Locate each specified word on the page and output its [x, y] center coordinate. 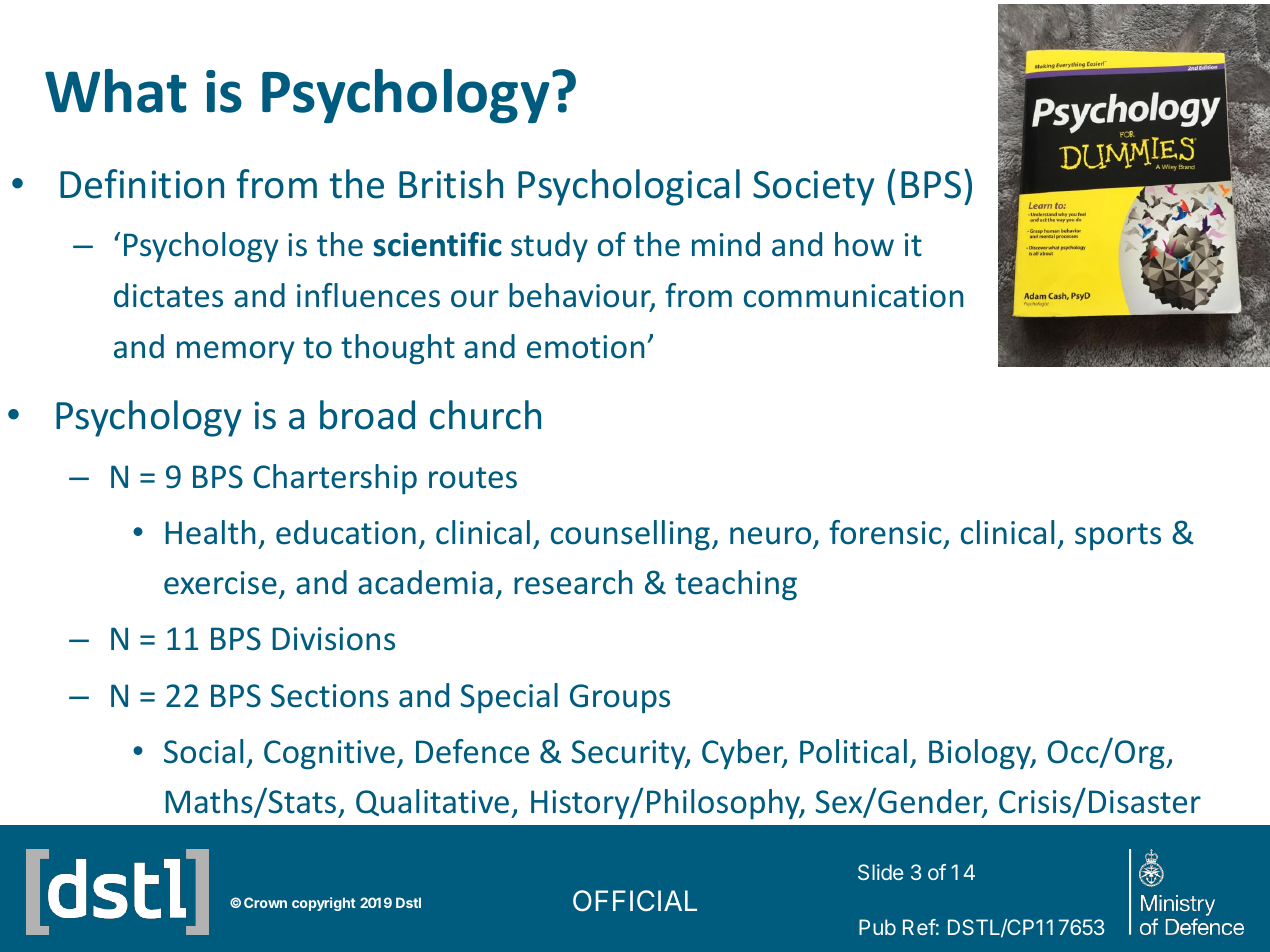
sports [1118, 537]
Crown [265, 902]
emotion [586, 347]
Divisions [333, 639]
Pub [877, 927]
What [116, 91]
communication [854, 296]
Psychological [629, 187]
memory [236, 352]
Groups [620, 699]
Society [814, 188]
